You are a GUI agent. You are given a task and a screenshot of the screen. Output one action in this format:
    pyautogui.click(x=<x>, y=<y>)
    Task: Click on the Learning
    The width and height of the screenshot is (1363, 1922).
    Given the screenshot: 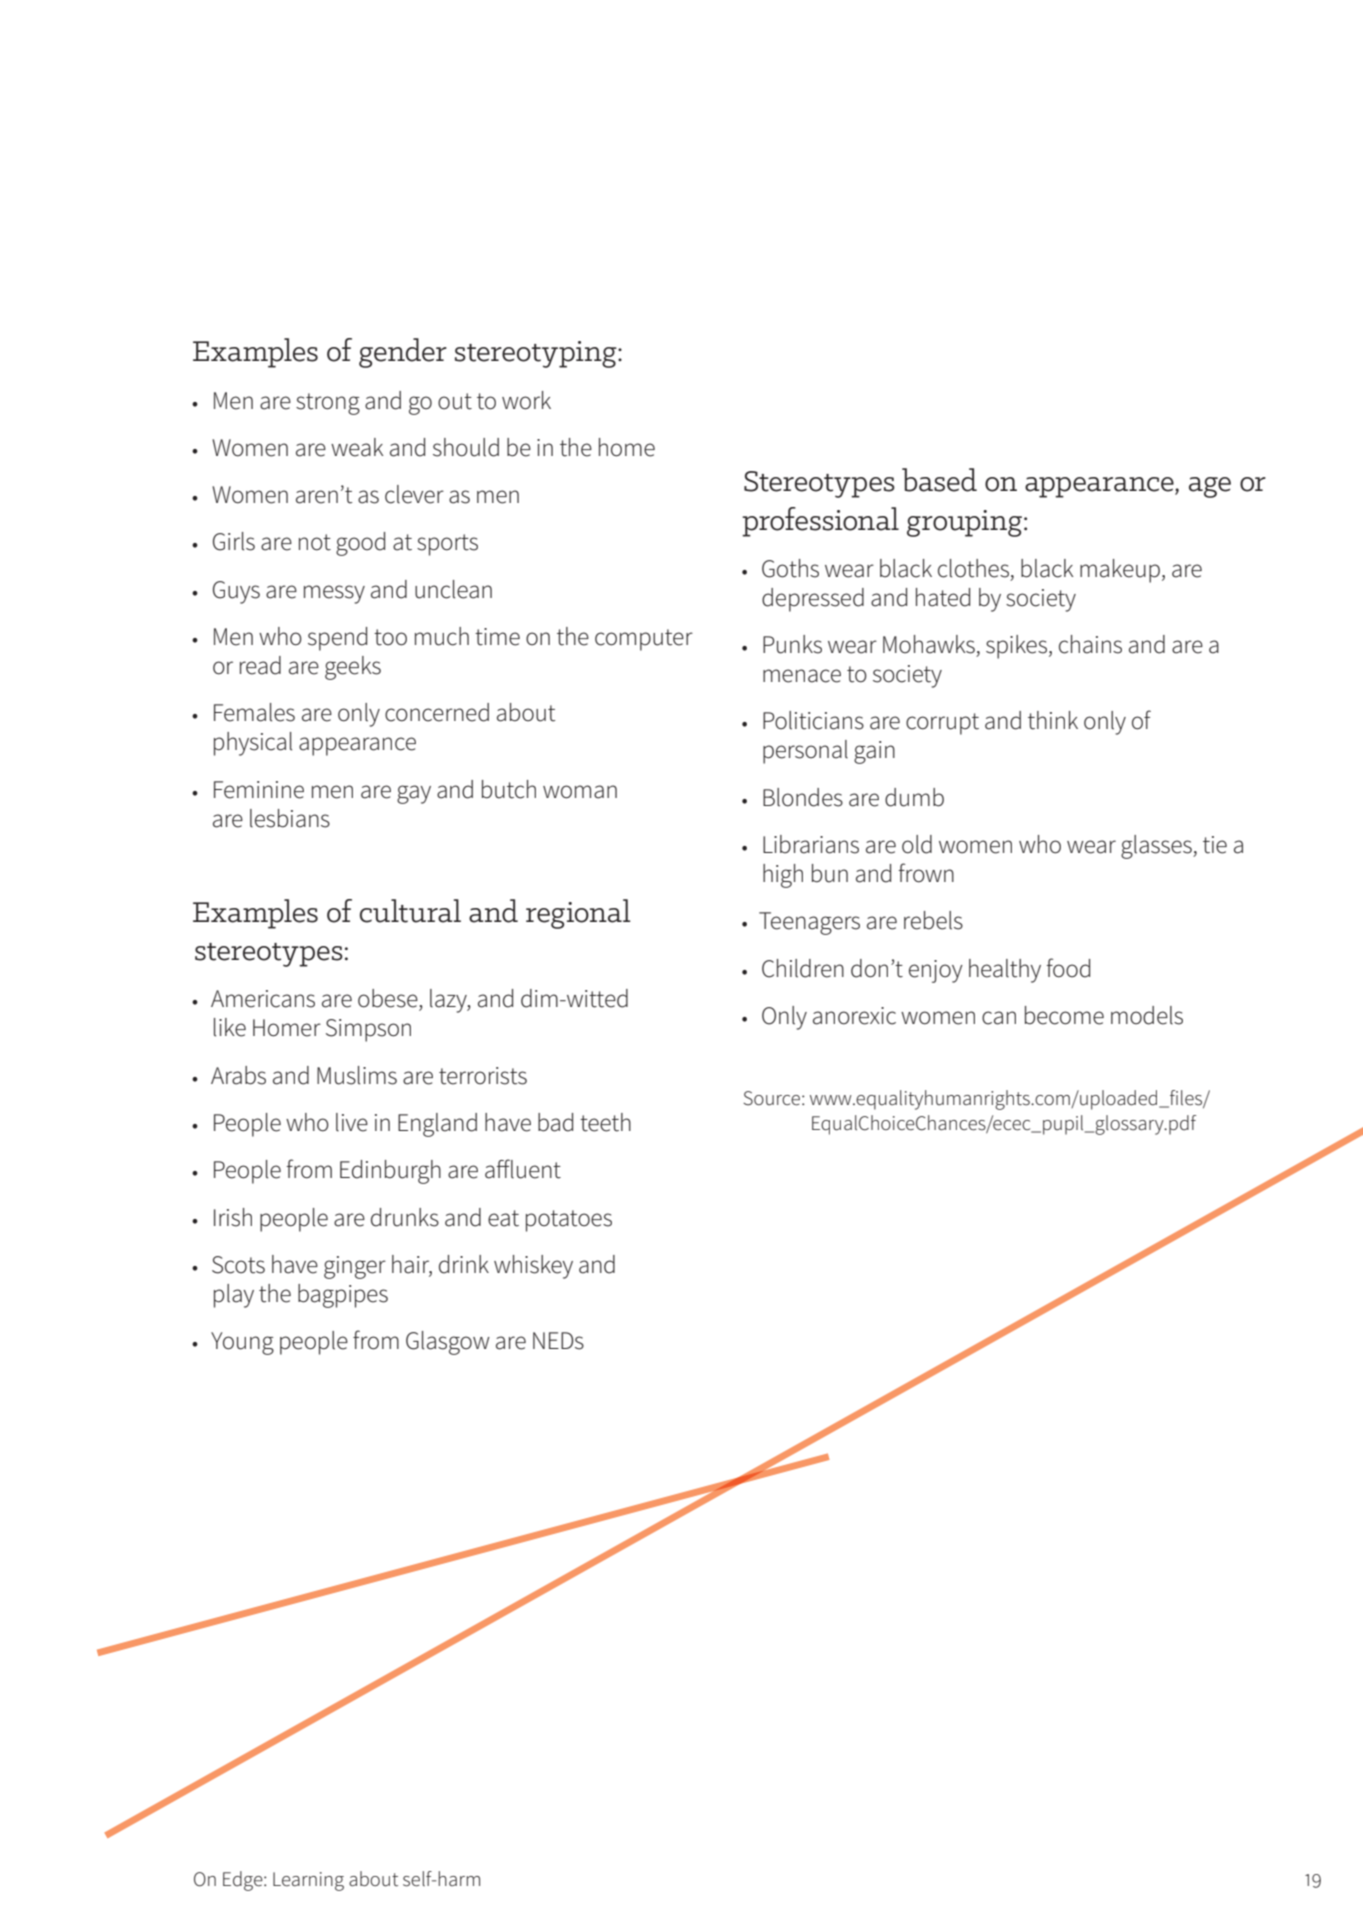 What is the action you would take?
    pyautogui.click(x=308, y=1881)
